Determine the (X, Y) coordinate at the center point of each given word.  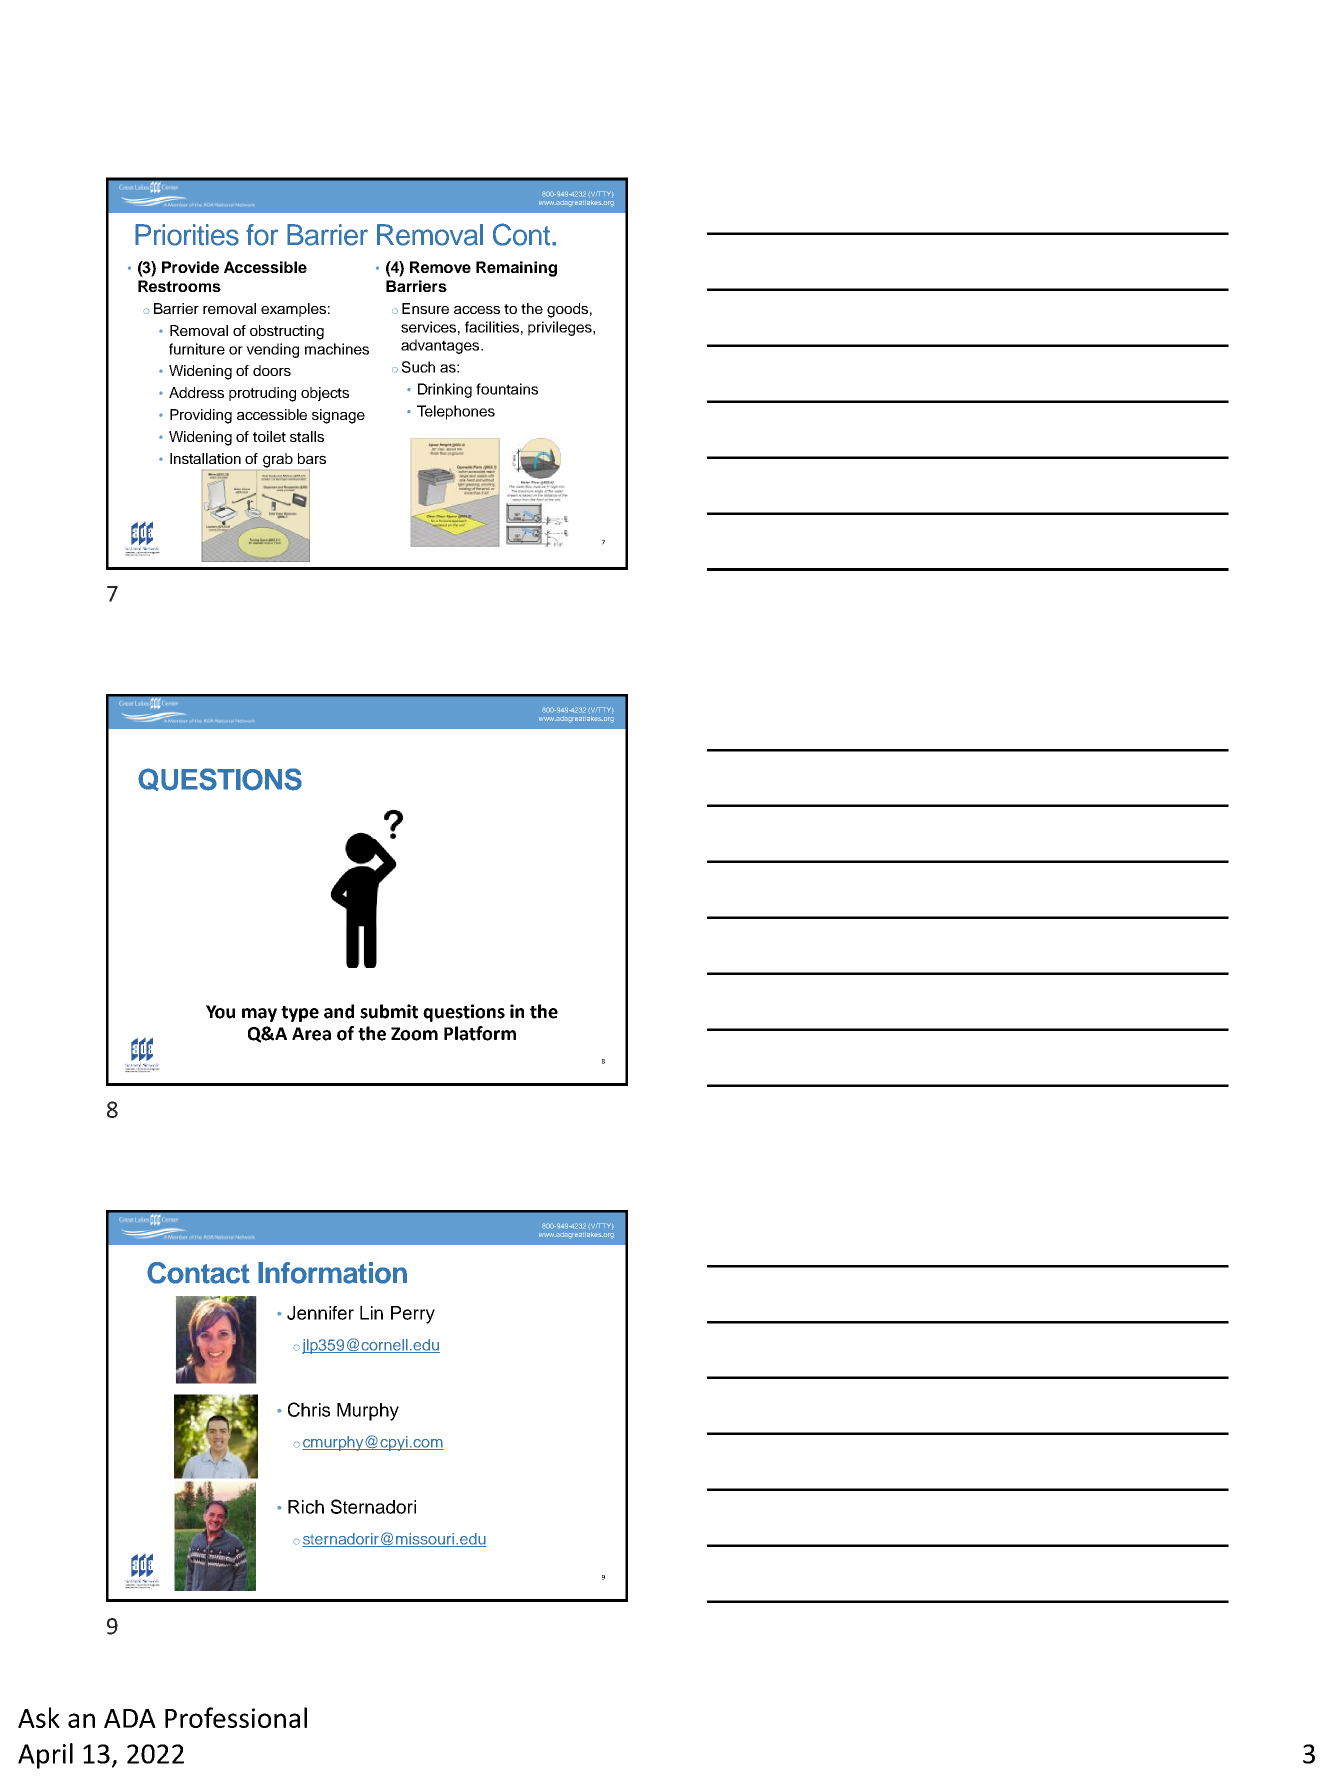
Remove (440, 267)
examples (293, 310)
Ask (39, 1717)
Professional (236, 1717)
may (259, 1015)
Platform (480, 1033)
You (220, 1012)
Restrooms (179, 286)
